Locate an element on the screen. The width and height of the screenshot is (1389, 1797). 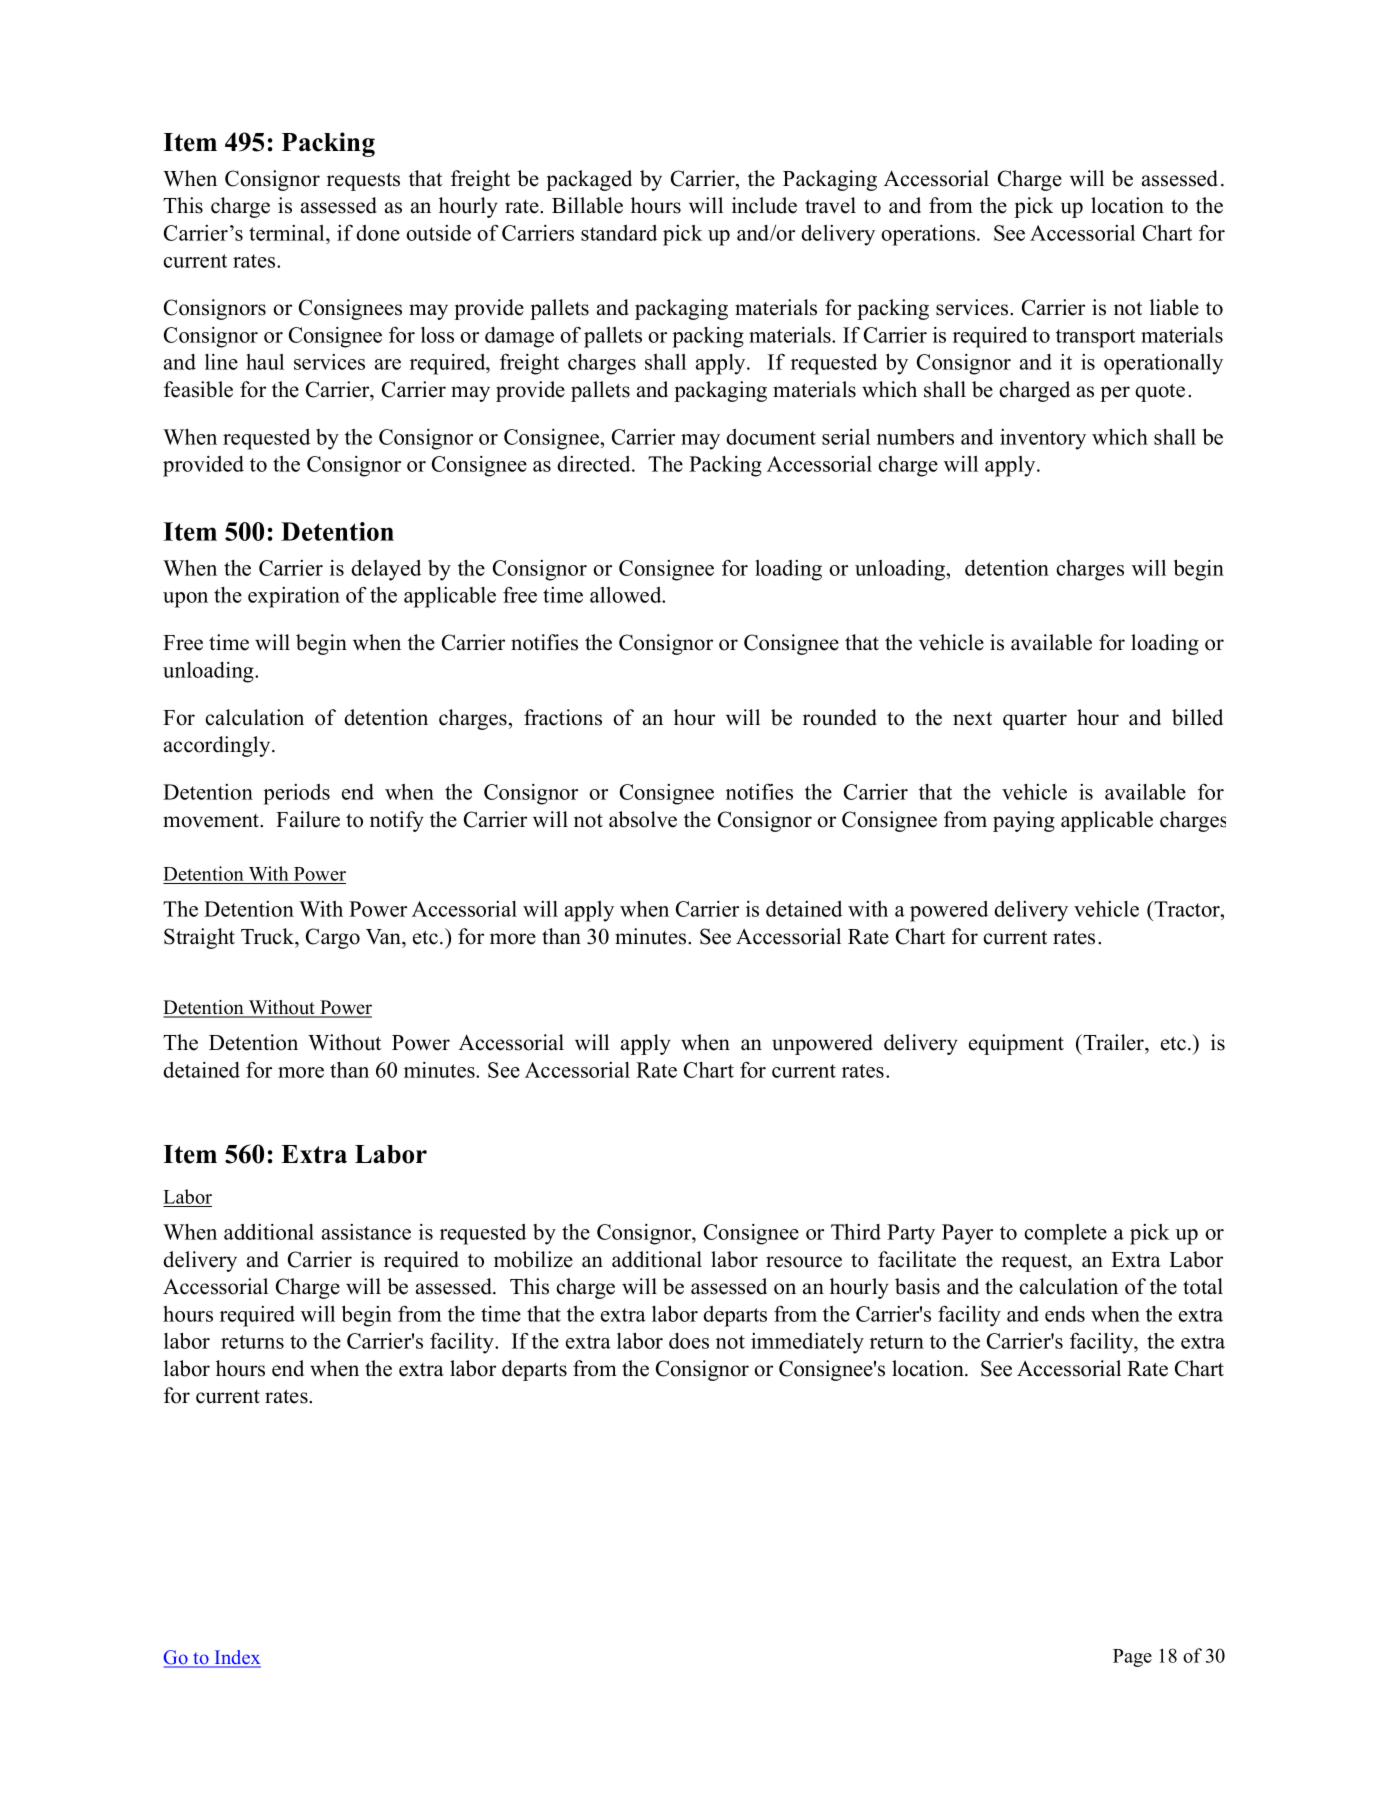
include is located at coordinates (764, 205).
